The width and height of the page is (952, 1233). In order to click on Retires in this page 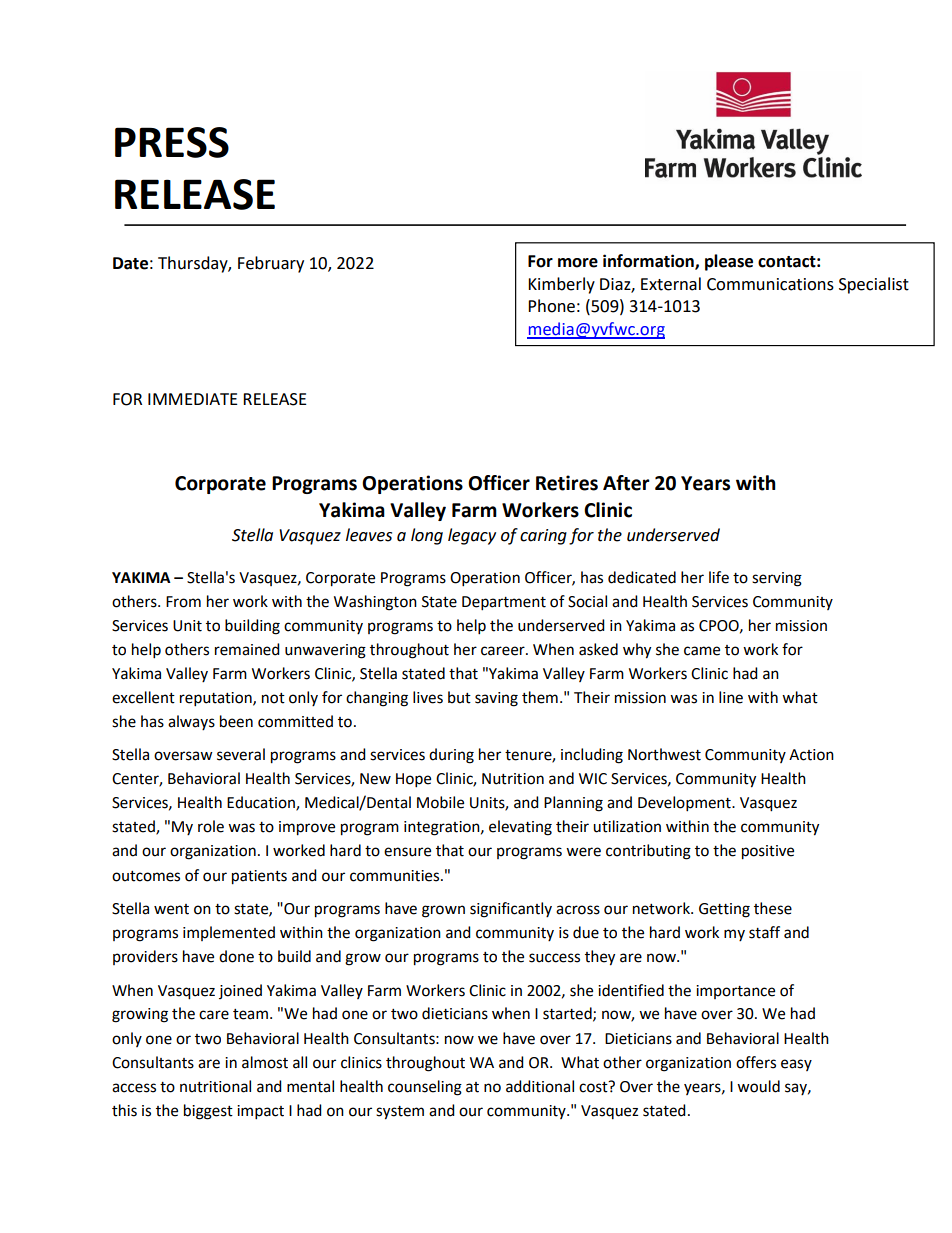, I will do `click(567, 483)`.
